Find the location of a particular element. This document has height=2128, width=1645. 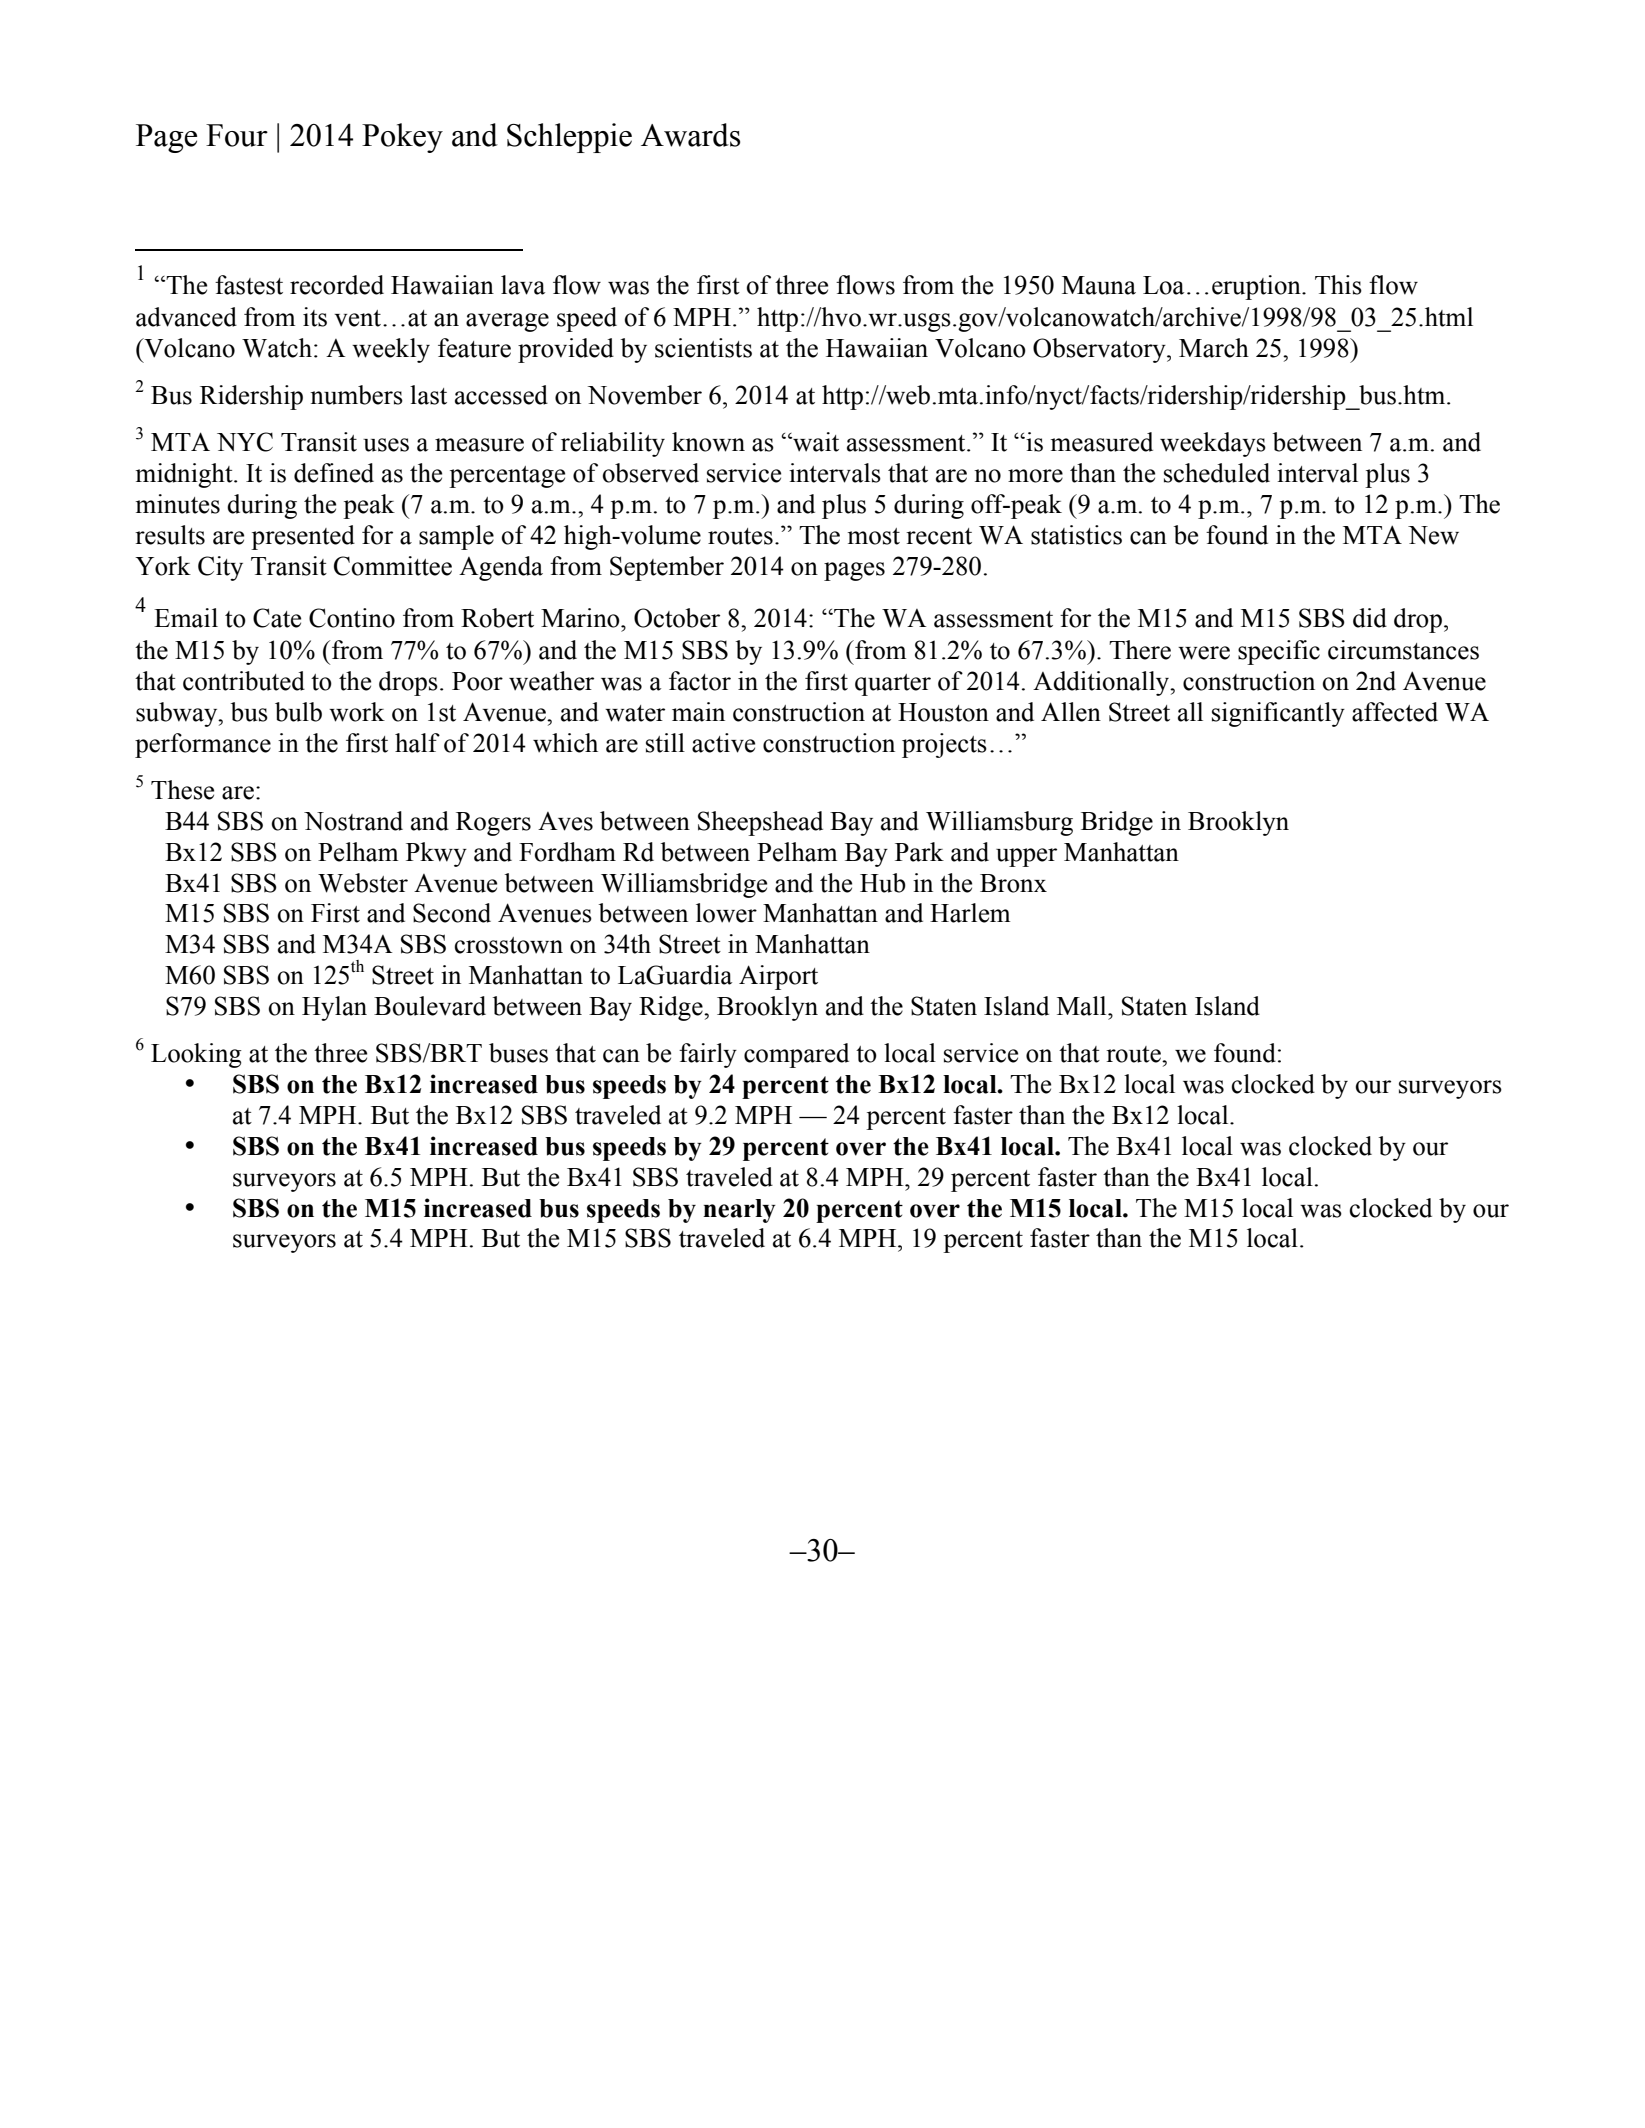

most is located at coordinates (874, 536).
